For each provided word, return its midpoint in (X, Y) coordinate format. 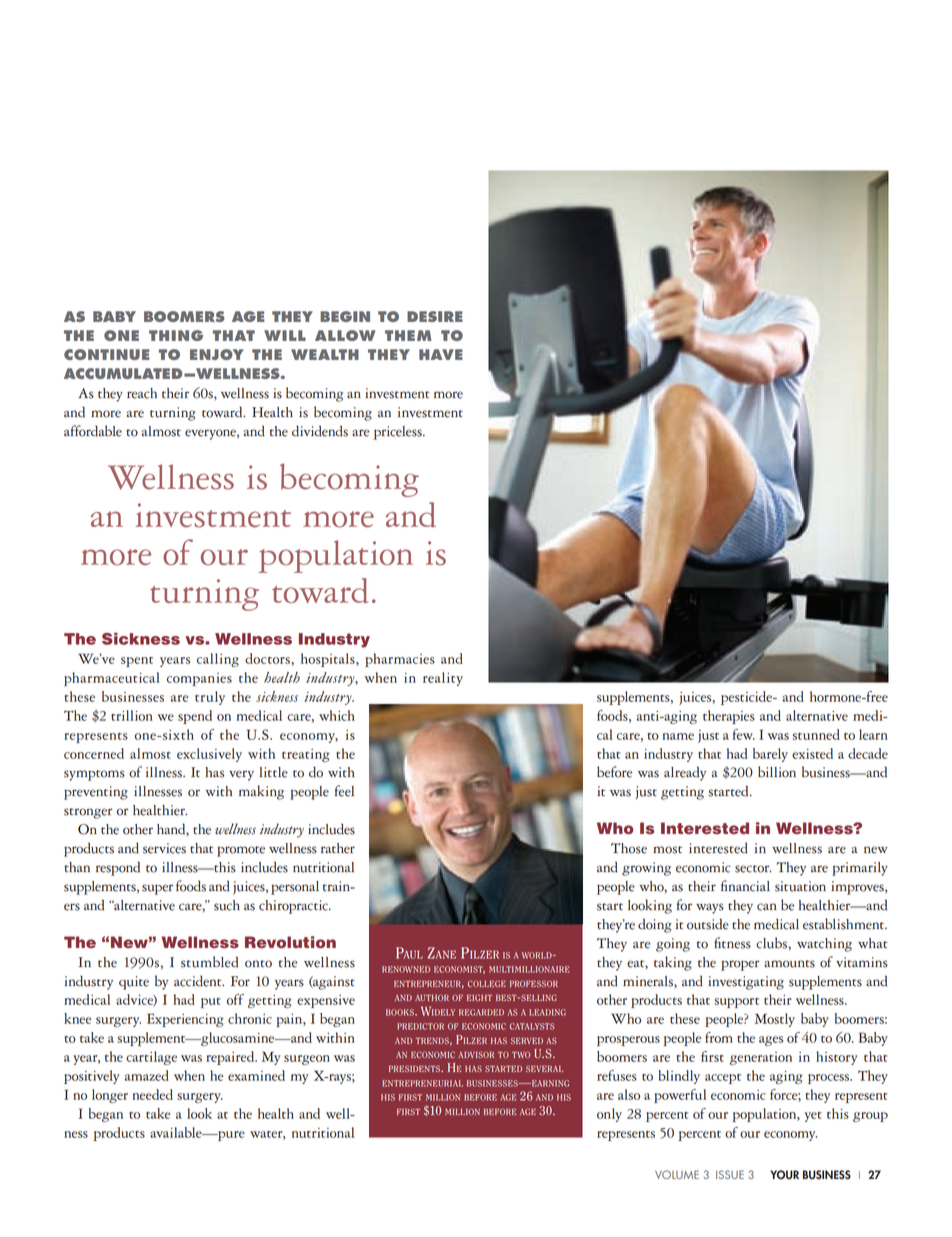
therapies (729, 717)
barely (770, 755)
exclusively (209, 755)
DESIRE (435, 316)
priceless (399, 433)
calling (218, 660)
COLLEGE (487, 983)
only (609, 1115)
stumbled (209, 962)
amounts (789, 964)
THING (176, 335)
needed (153, 1094)
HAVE (441, 354)
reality (443, 679)
